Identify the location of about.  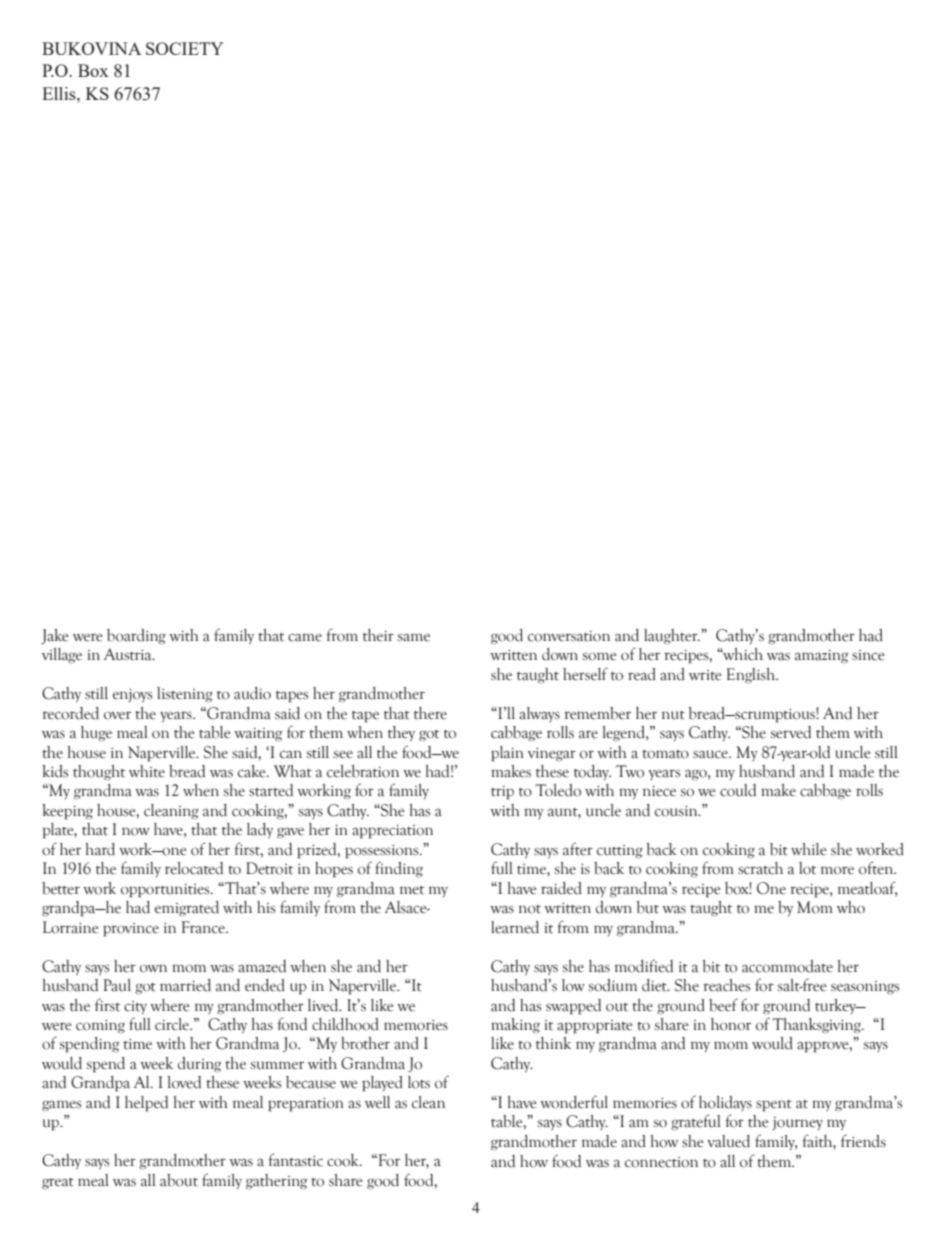
(179, 1180).
